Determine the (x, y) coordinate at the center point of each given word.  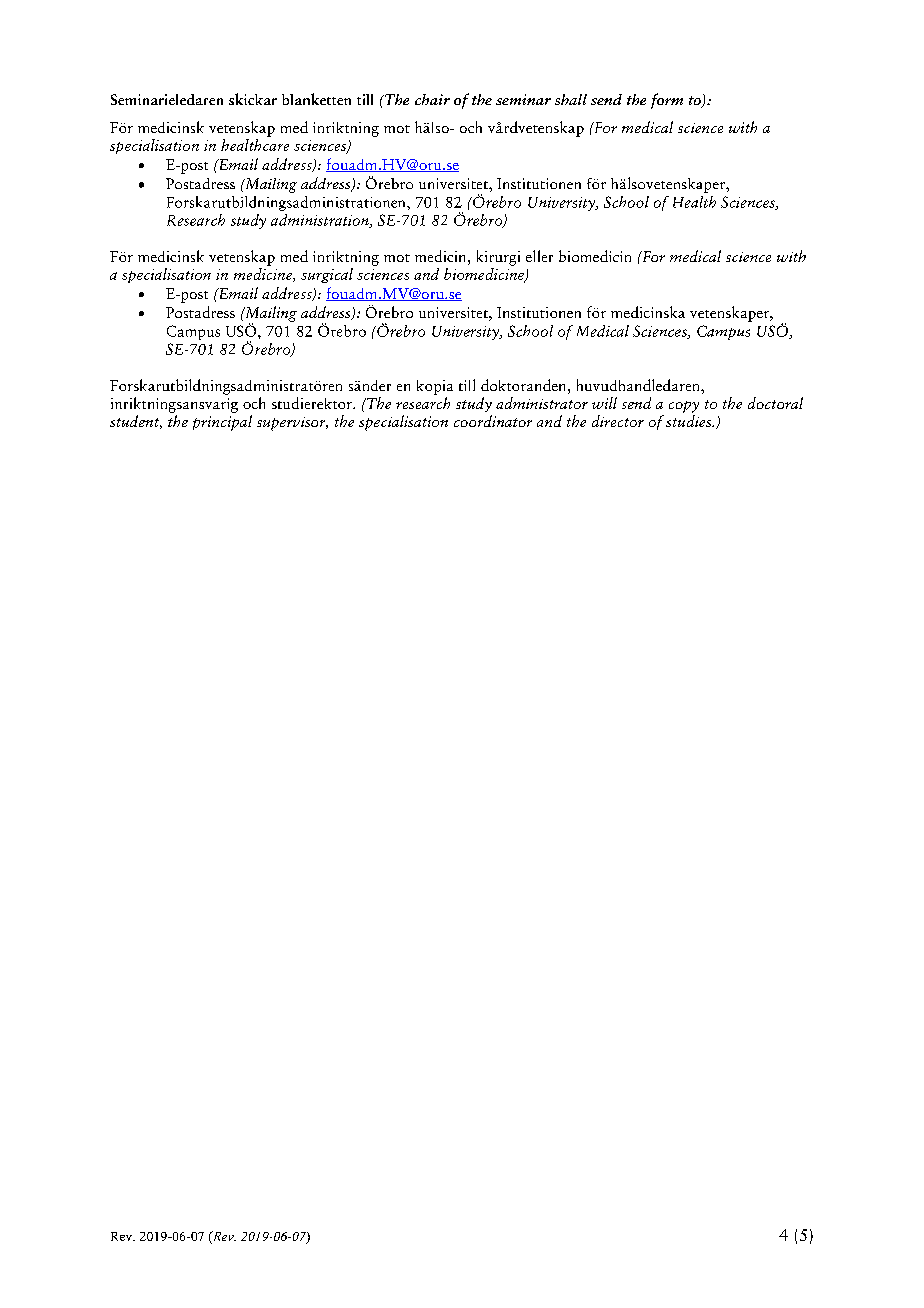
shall (571, 99)
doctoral (775, 403)
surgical (327, 275)
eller (539, 256)
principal (222, 423)
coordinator (493, 421)
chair (432, 99)
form (667, 101)
